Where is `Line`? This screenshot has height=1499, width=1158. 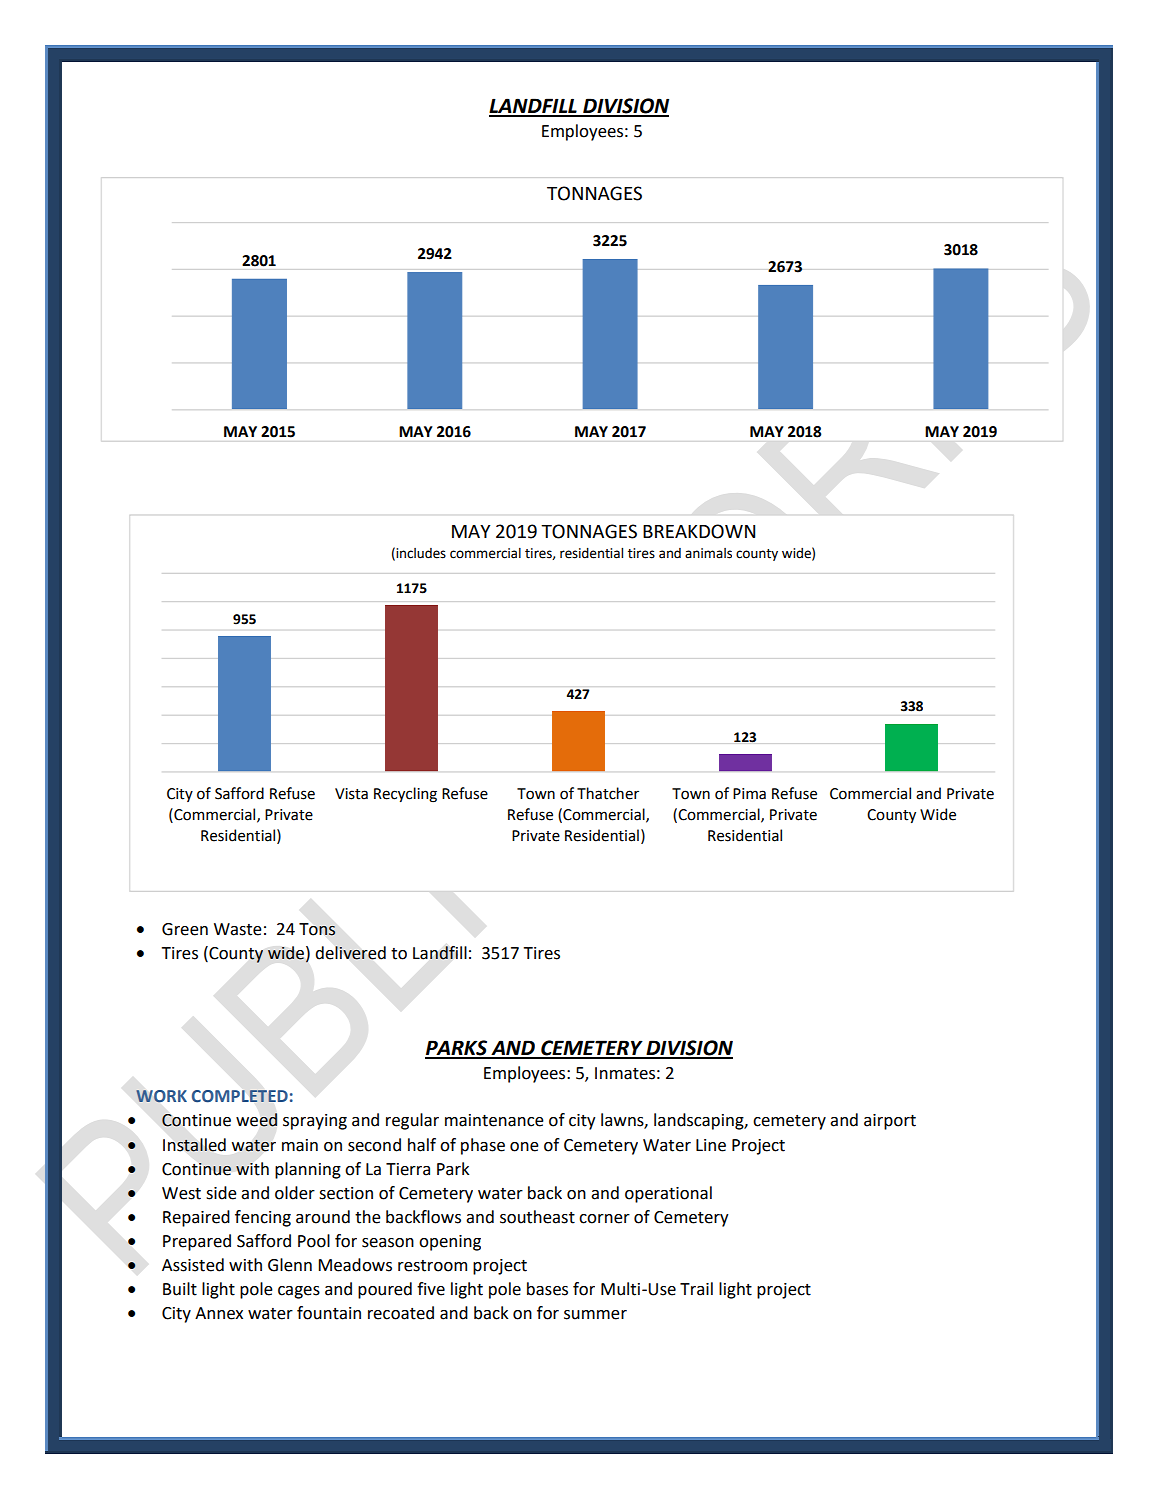 Line is located at coordinates (711, 1145).
